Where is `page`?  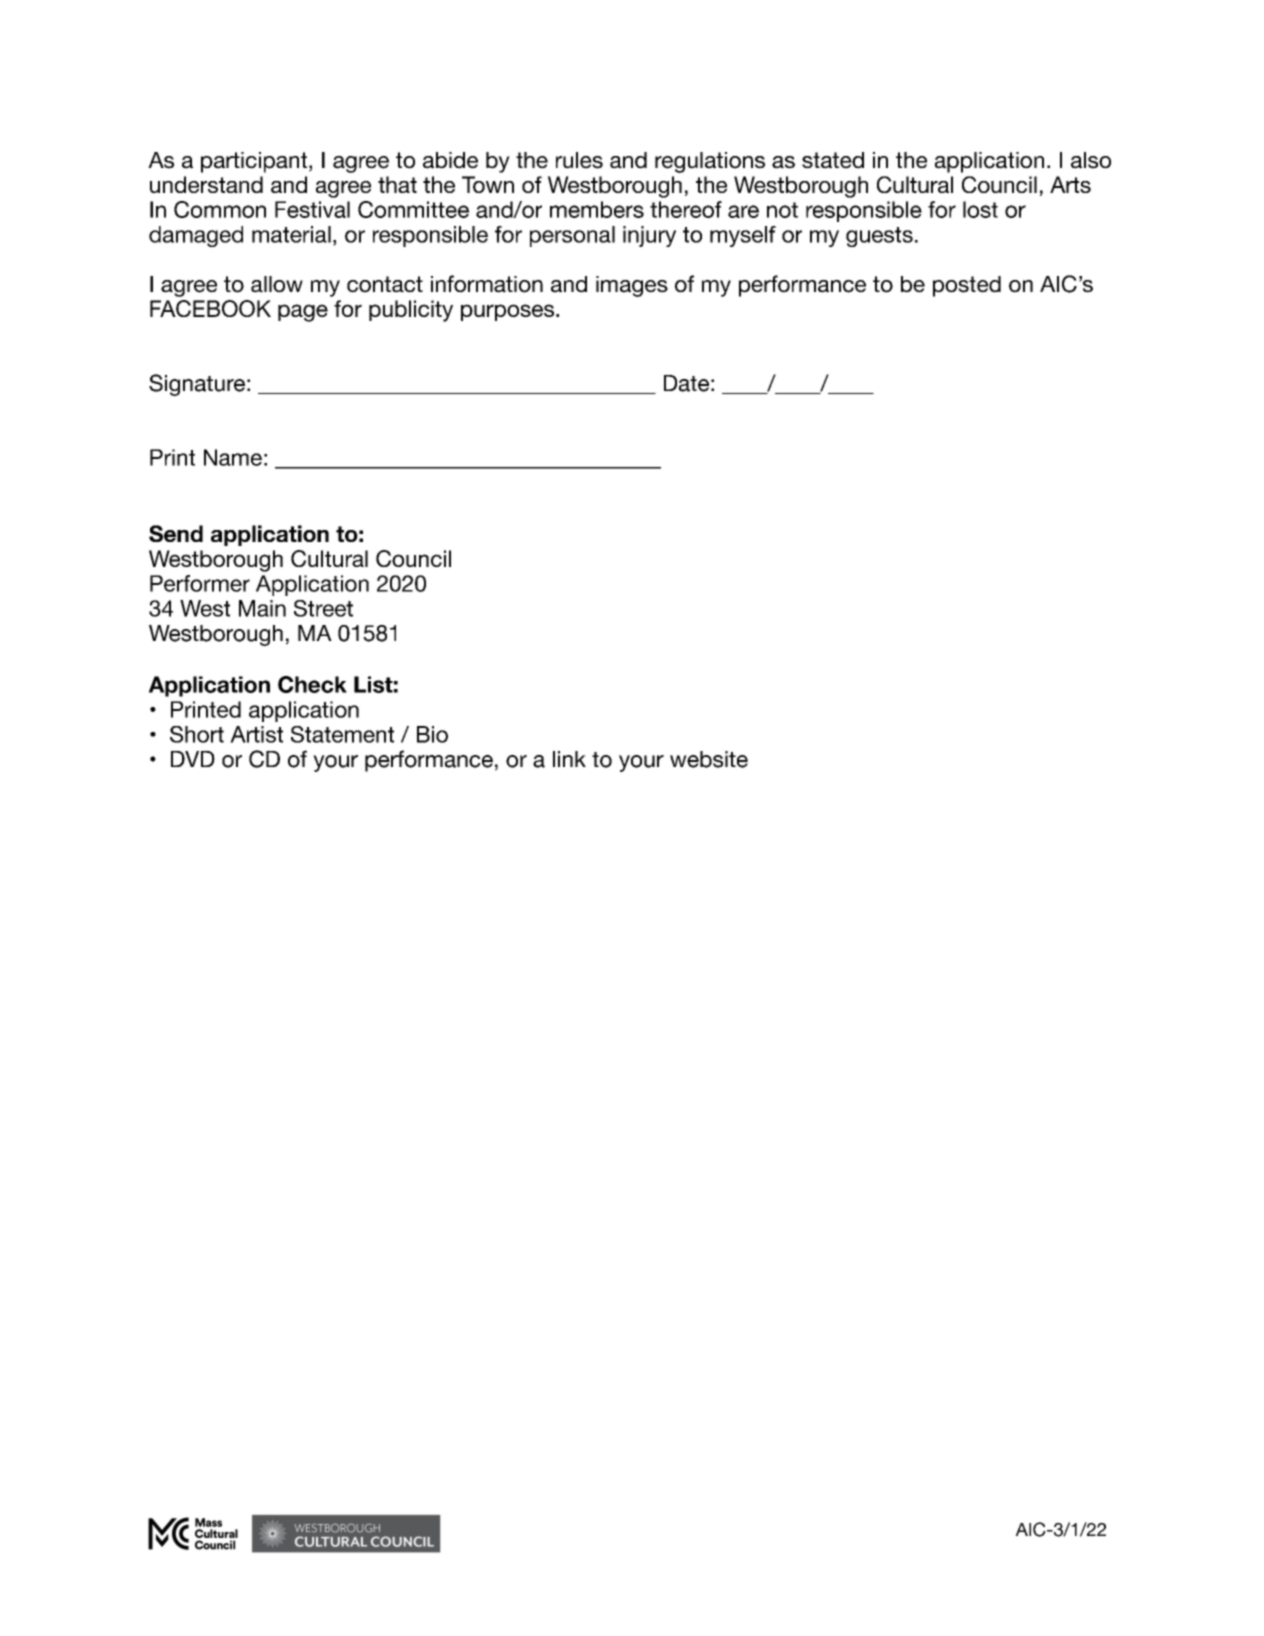
page is located at coordinates (303, 313).
